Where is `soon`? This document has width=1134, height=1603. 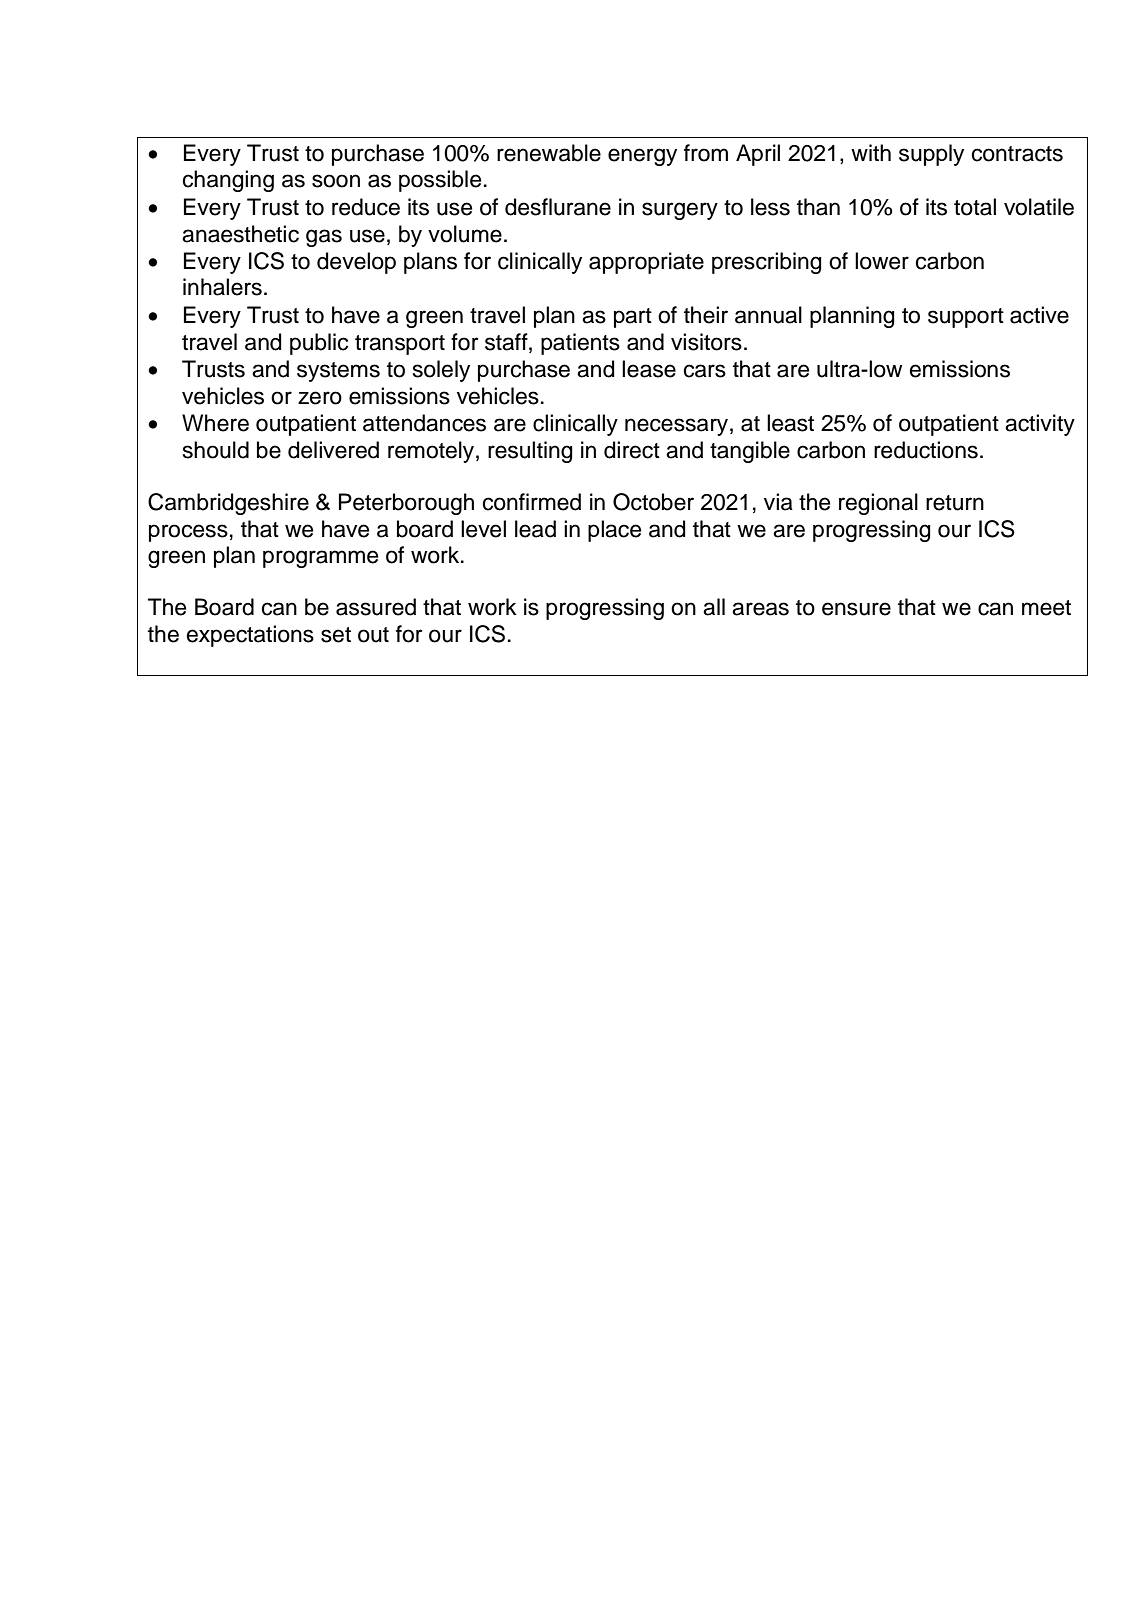
soon is located at coordinates (336, 181).
